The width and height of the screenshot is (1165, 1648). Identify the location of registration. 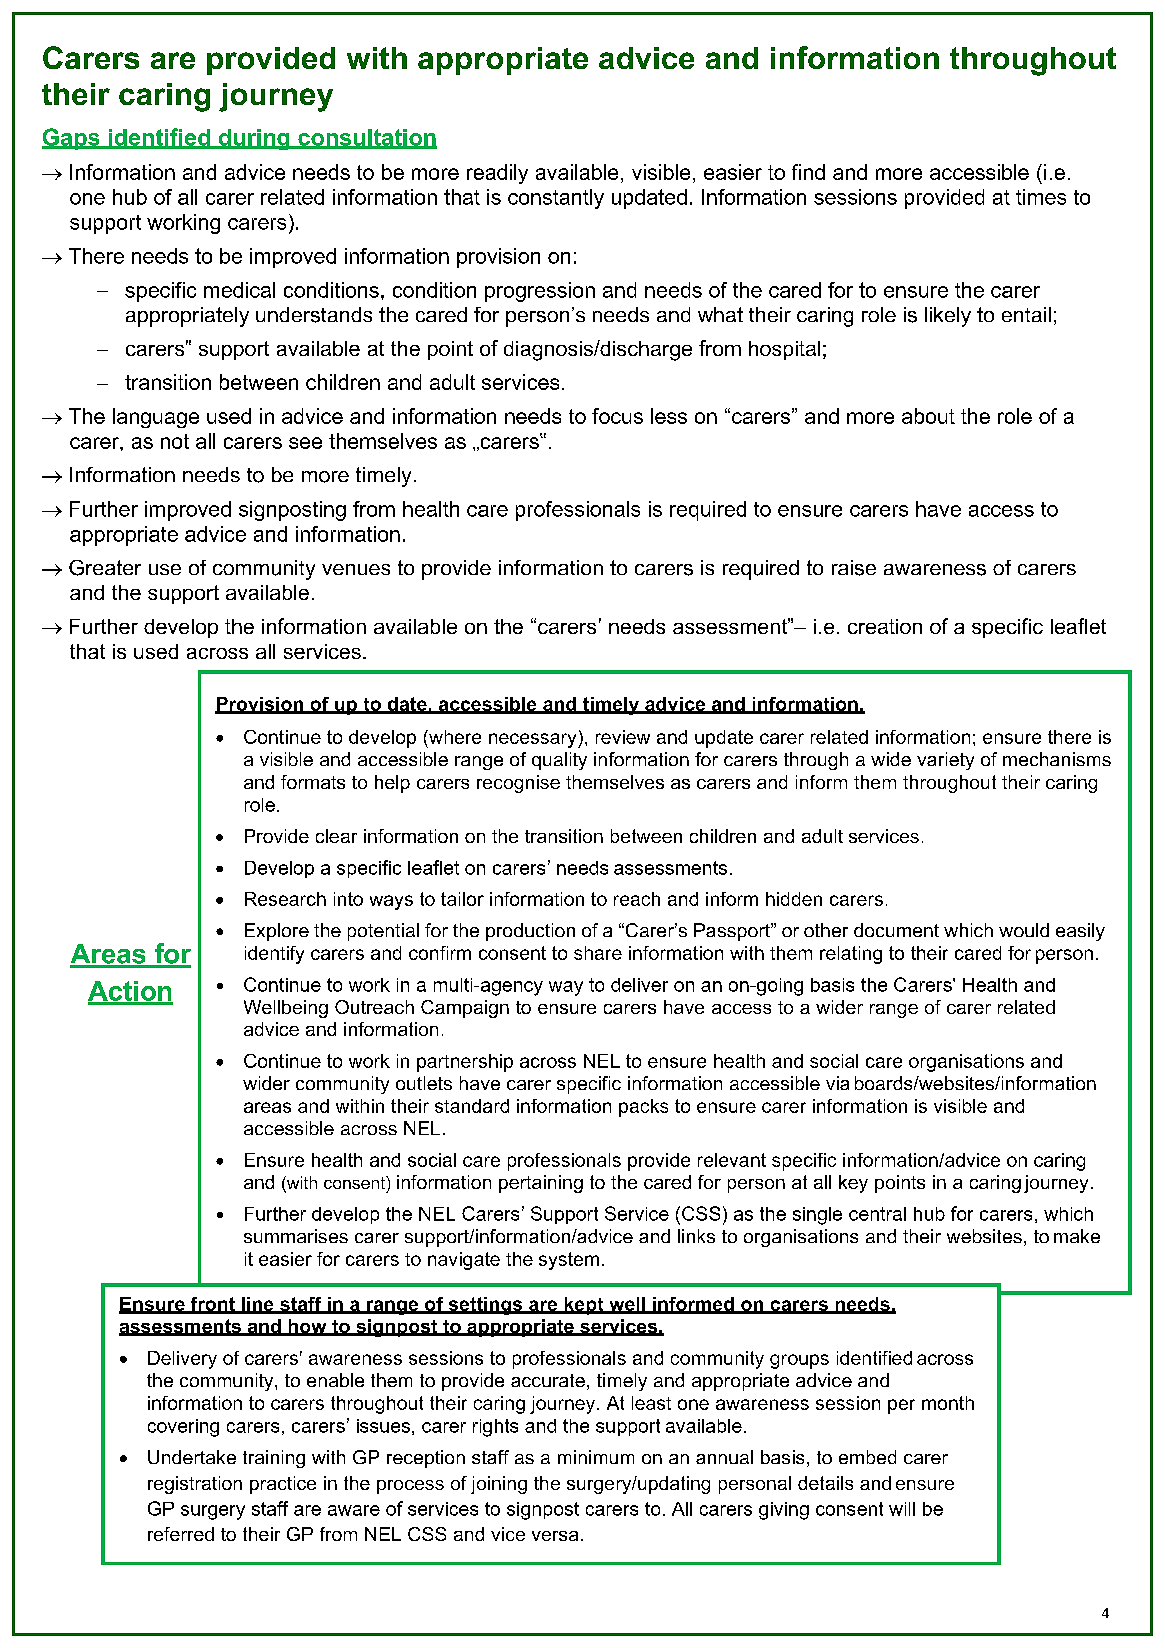
(195, 1485).
